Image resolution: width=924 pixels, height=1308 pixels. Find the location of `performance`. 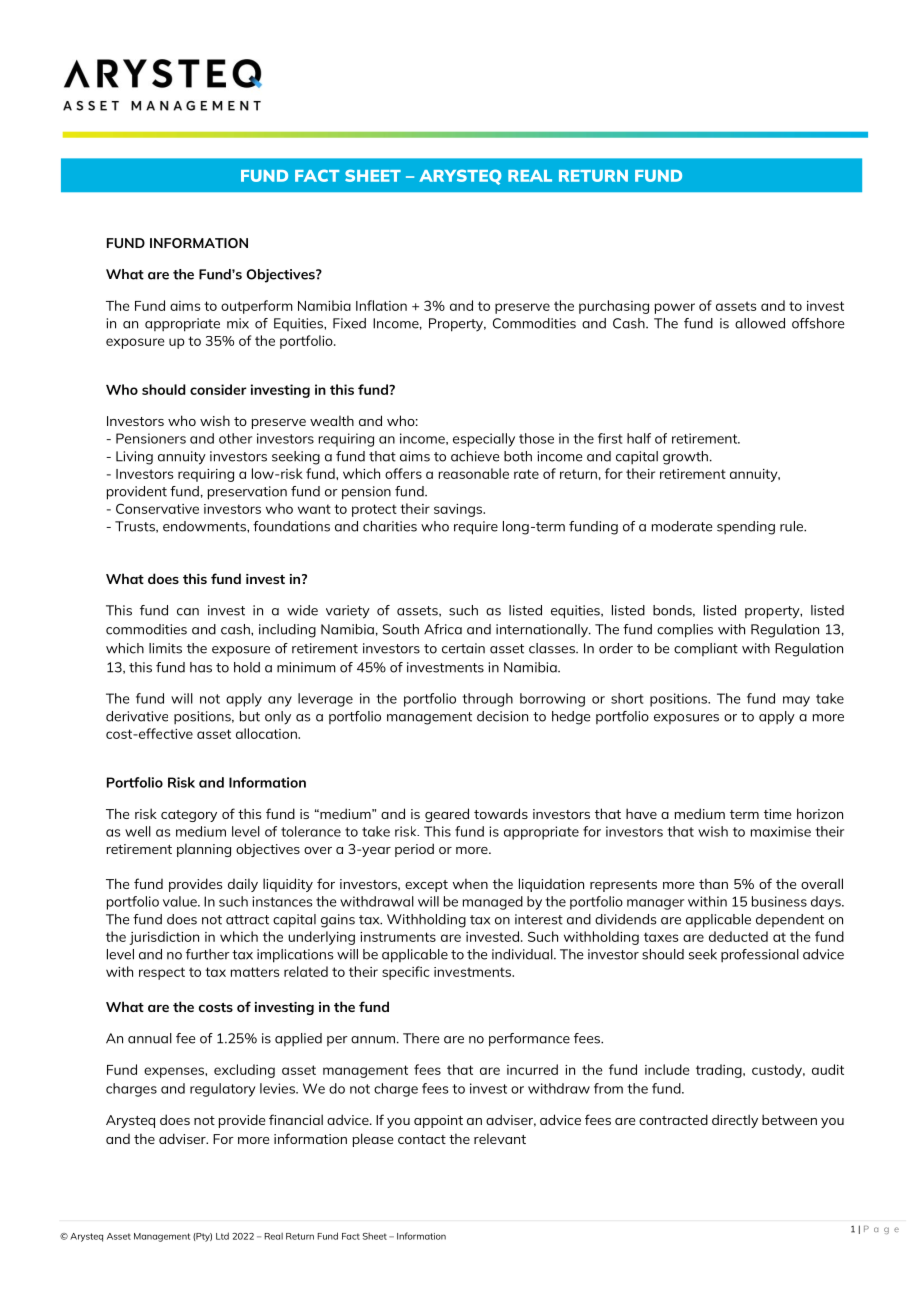

performance is located at coordinates (529, 1040).
